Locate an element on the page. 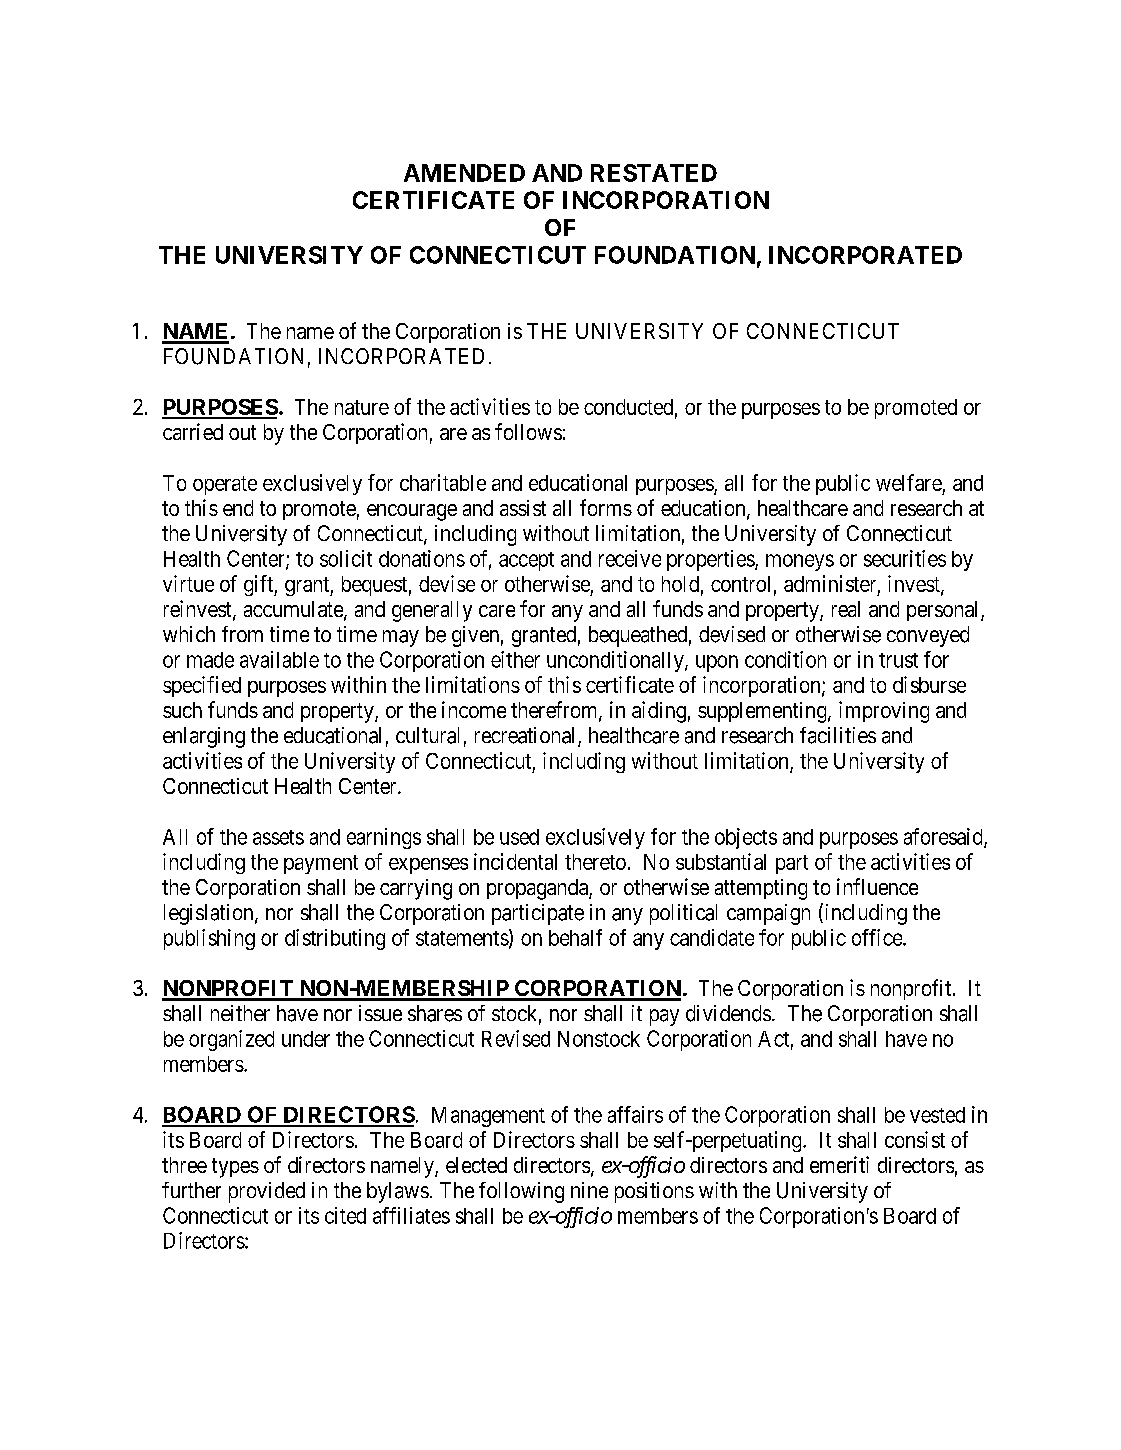  assets is located at coordinates (278, 837).
